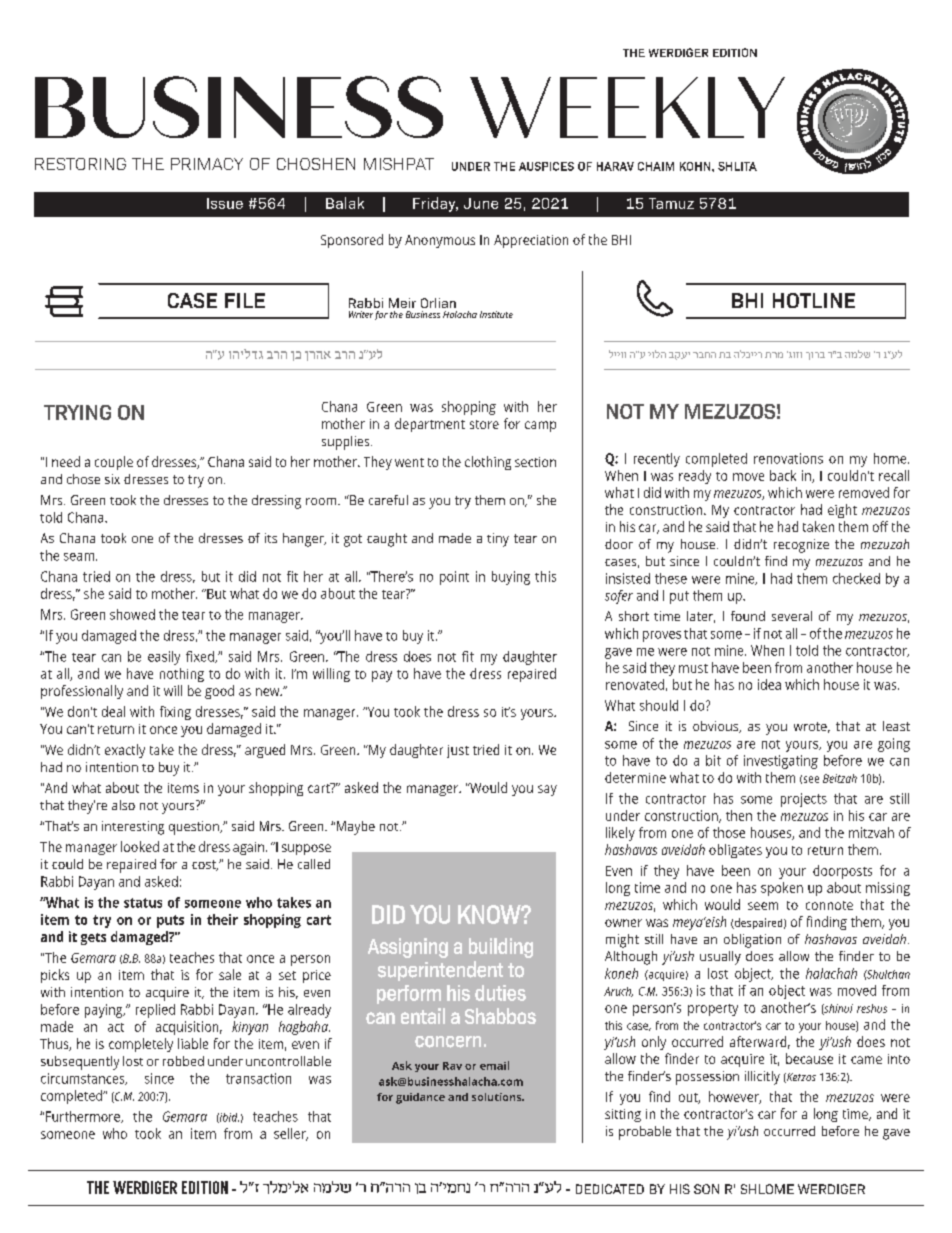 This image has width=952, height=1233. What do you see at coordinates (112, 479) in the image?
I see `six` at bounding box center [112, 479].
